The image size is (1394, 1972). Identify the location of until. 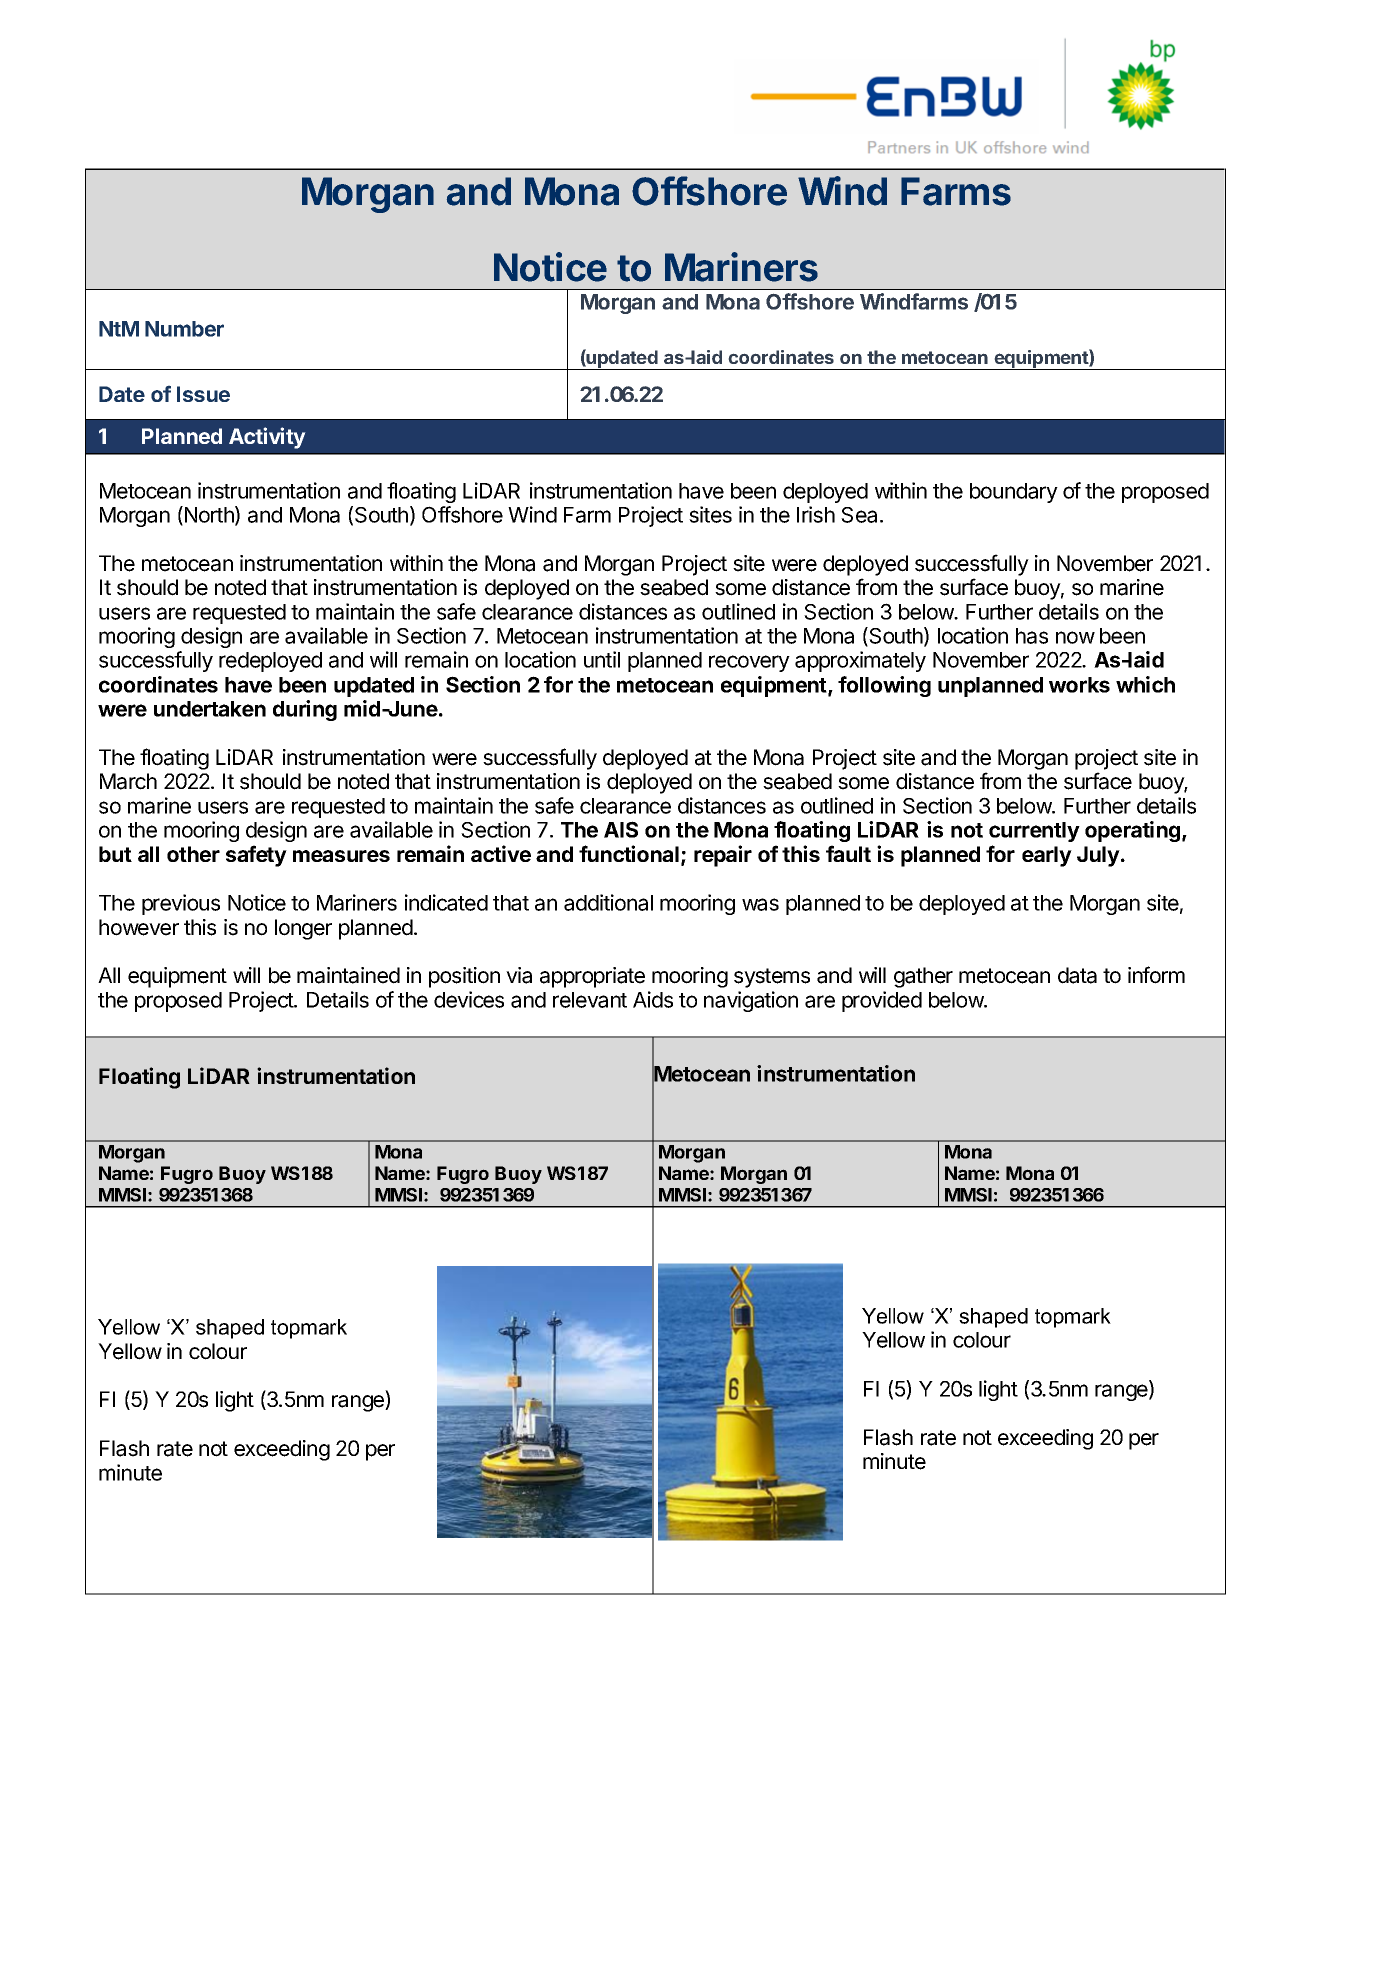
(602, 659).
